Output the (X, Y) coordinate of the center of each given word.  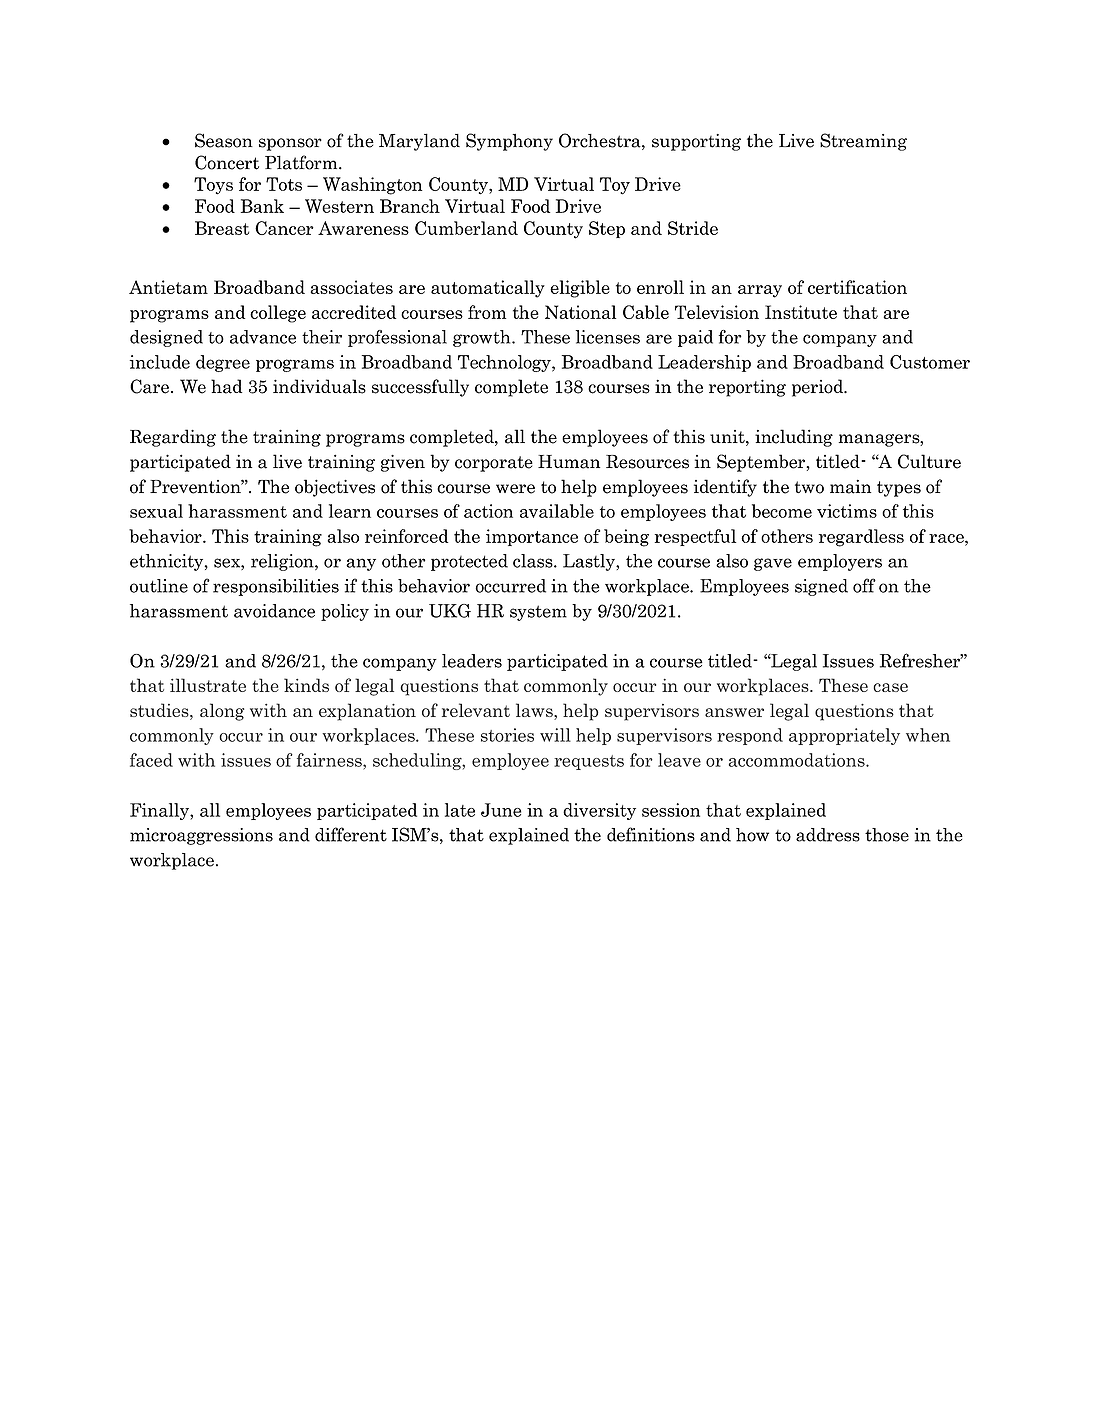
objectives (335, 488)
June (501, 810)
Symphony (509, 142)
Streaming (863, 142)
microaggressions (201, 836)
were (515, 489)
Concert (227, 162)
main (850, 486)
